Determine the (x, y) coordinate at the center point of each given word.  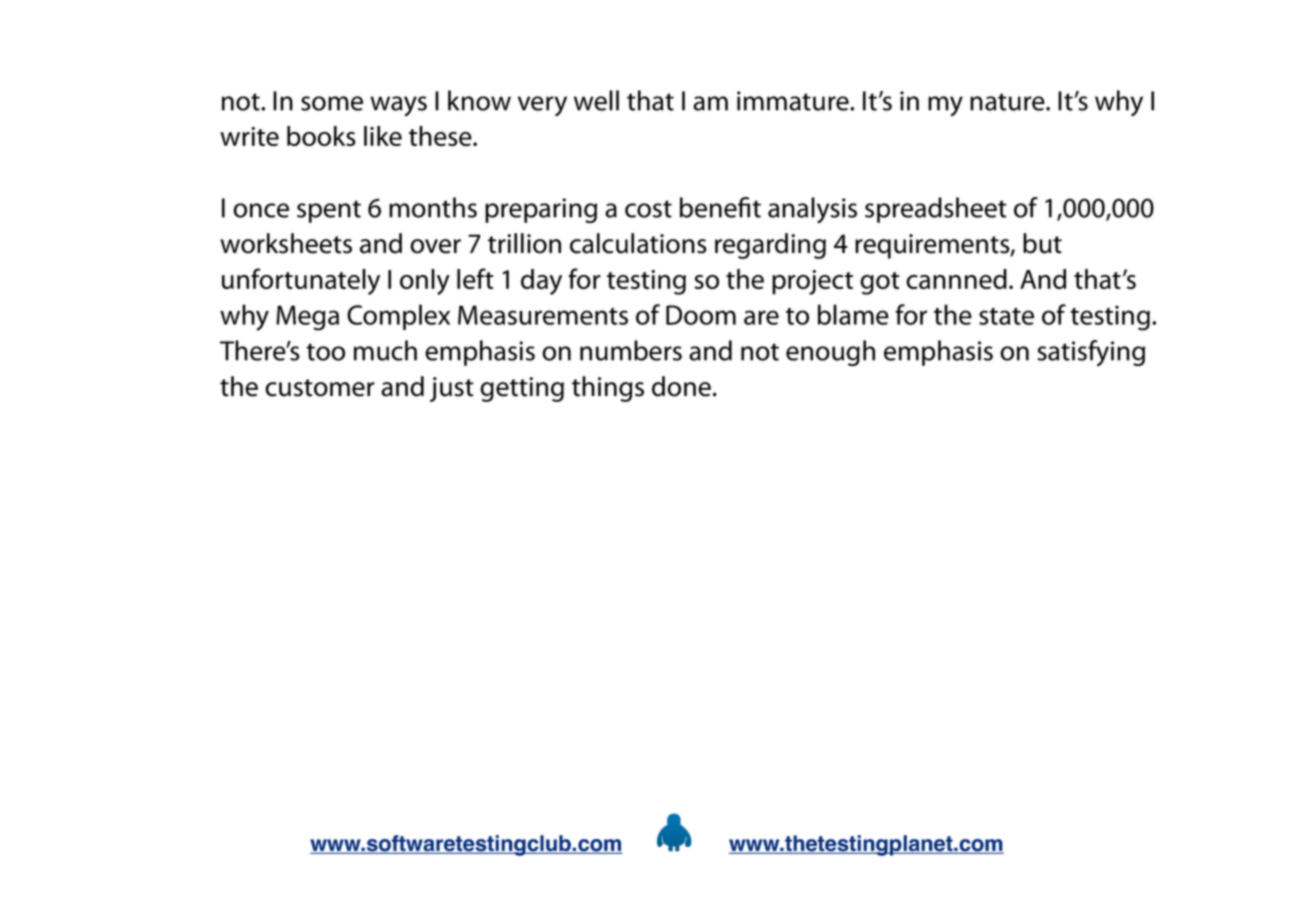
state (1006, 316)
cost (648, 209)
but (1042, 243)
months (433, 207)
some (332, 103)
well (596, 100)
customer (320, 388)
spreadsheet (936, 210)
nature (1008, 102)
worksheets (286, 243)
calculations (638, 243)
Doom (701, 315)
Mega (307, 318)
